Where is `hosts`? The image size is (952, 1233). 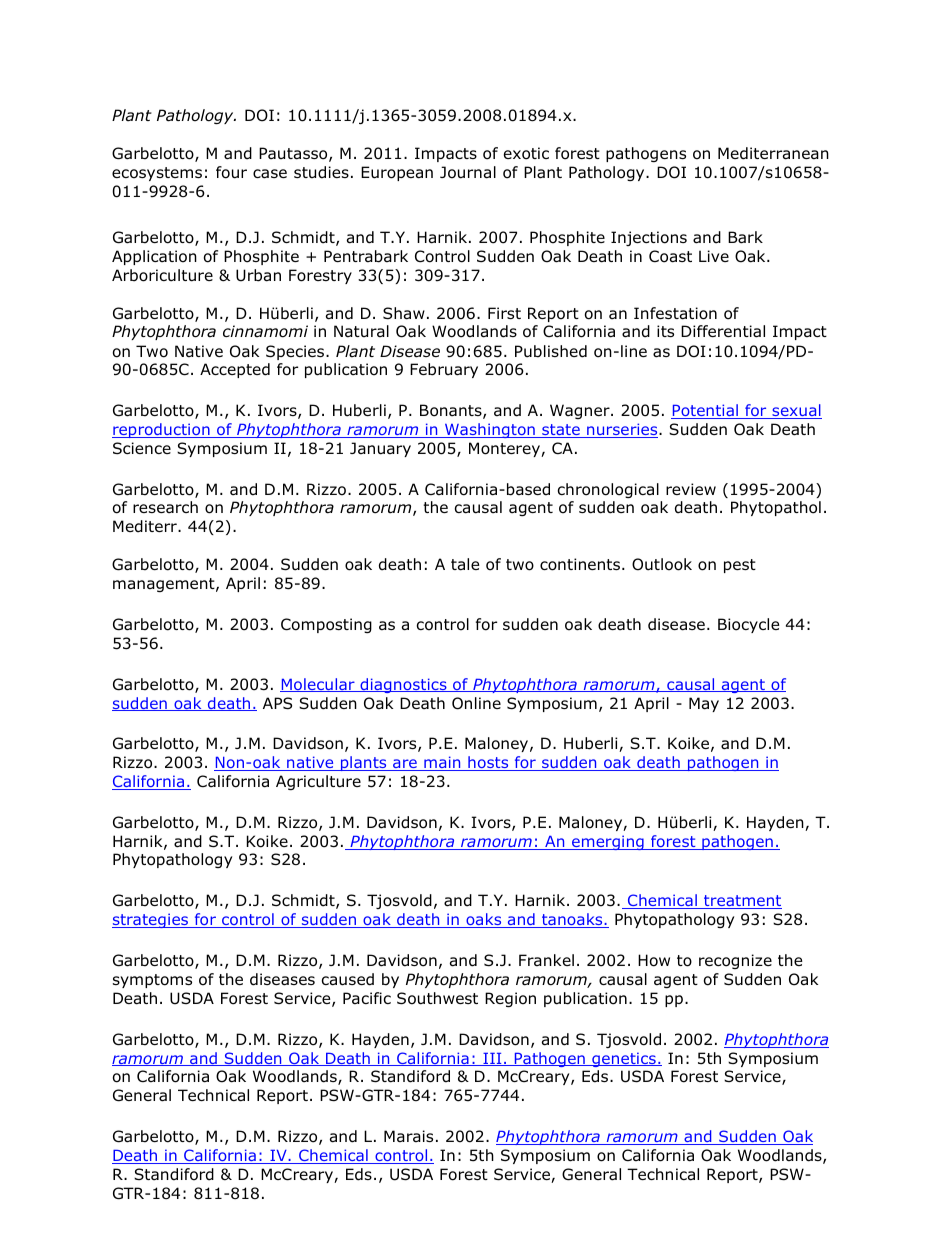
hosts is located at coordinates (488, 763).
